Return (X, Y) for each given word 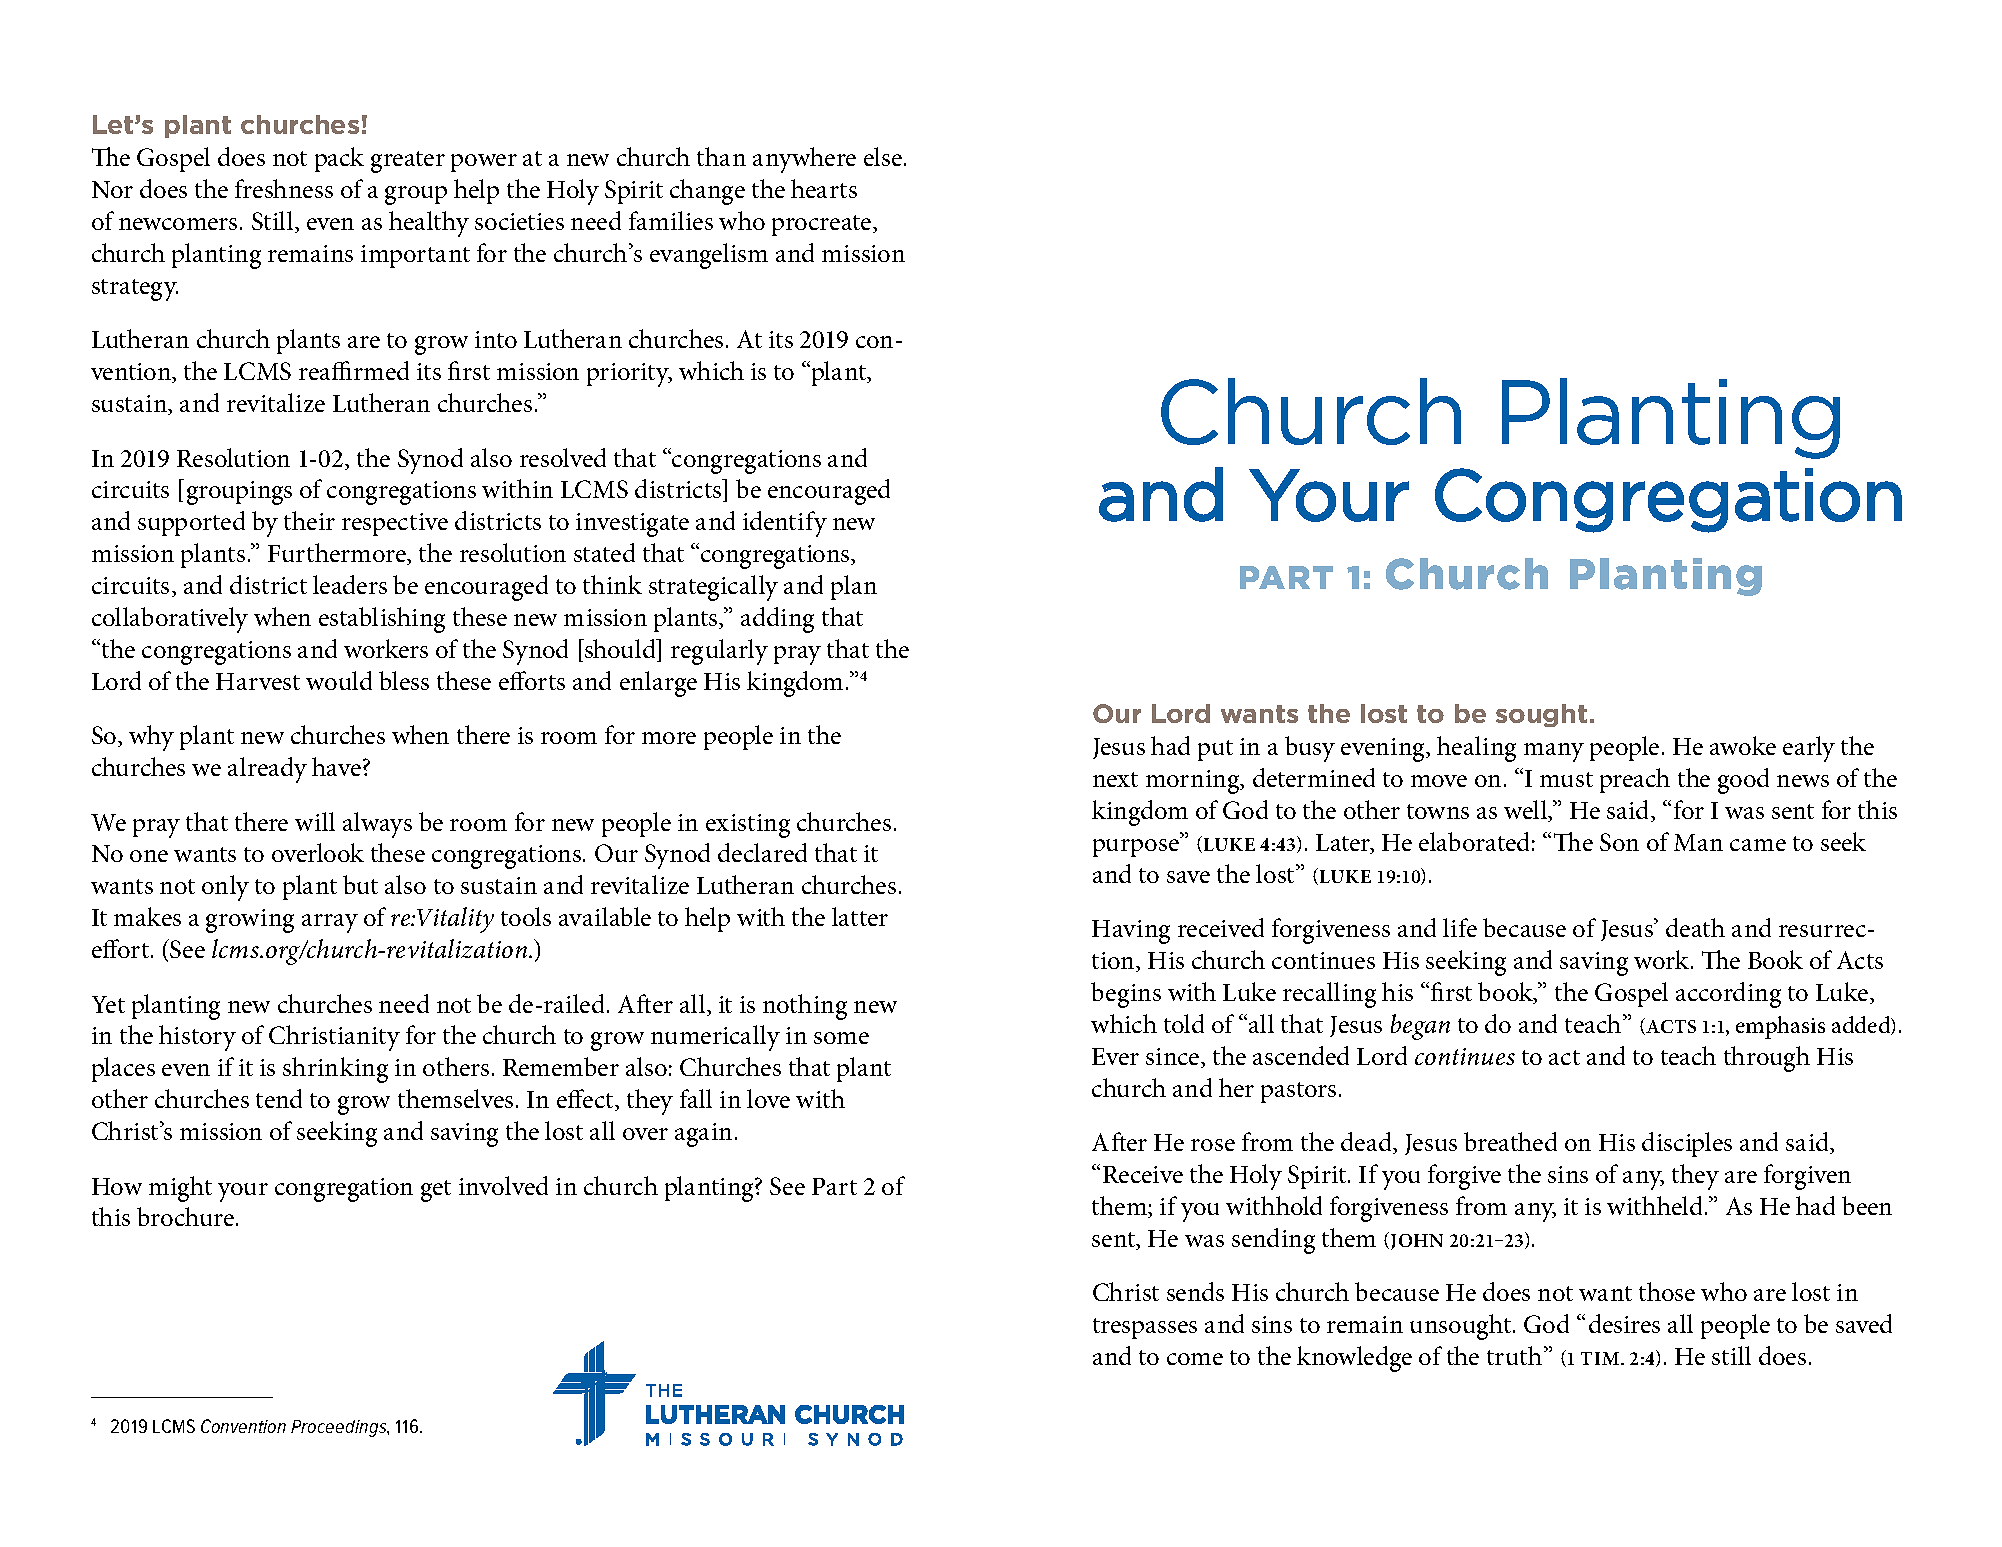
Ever (1115, 1056)
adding (777, 620)
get (436, 1191)
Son (1619, 842)
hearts (824, 188)
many (1554, 752)
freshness (284, 188)
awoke (1743, 745)
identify (785, 524)
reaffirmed (354, 370)
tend (279, 1098)
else (883, 156)
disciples (1687, 1144)
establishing (382, 620)
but (360, 884)
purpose (1137, 847)
